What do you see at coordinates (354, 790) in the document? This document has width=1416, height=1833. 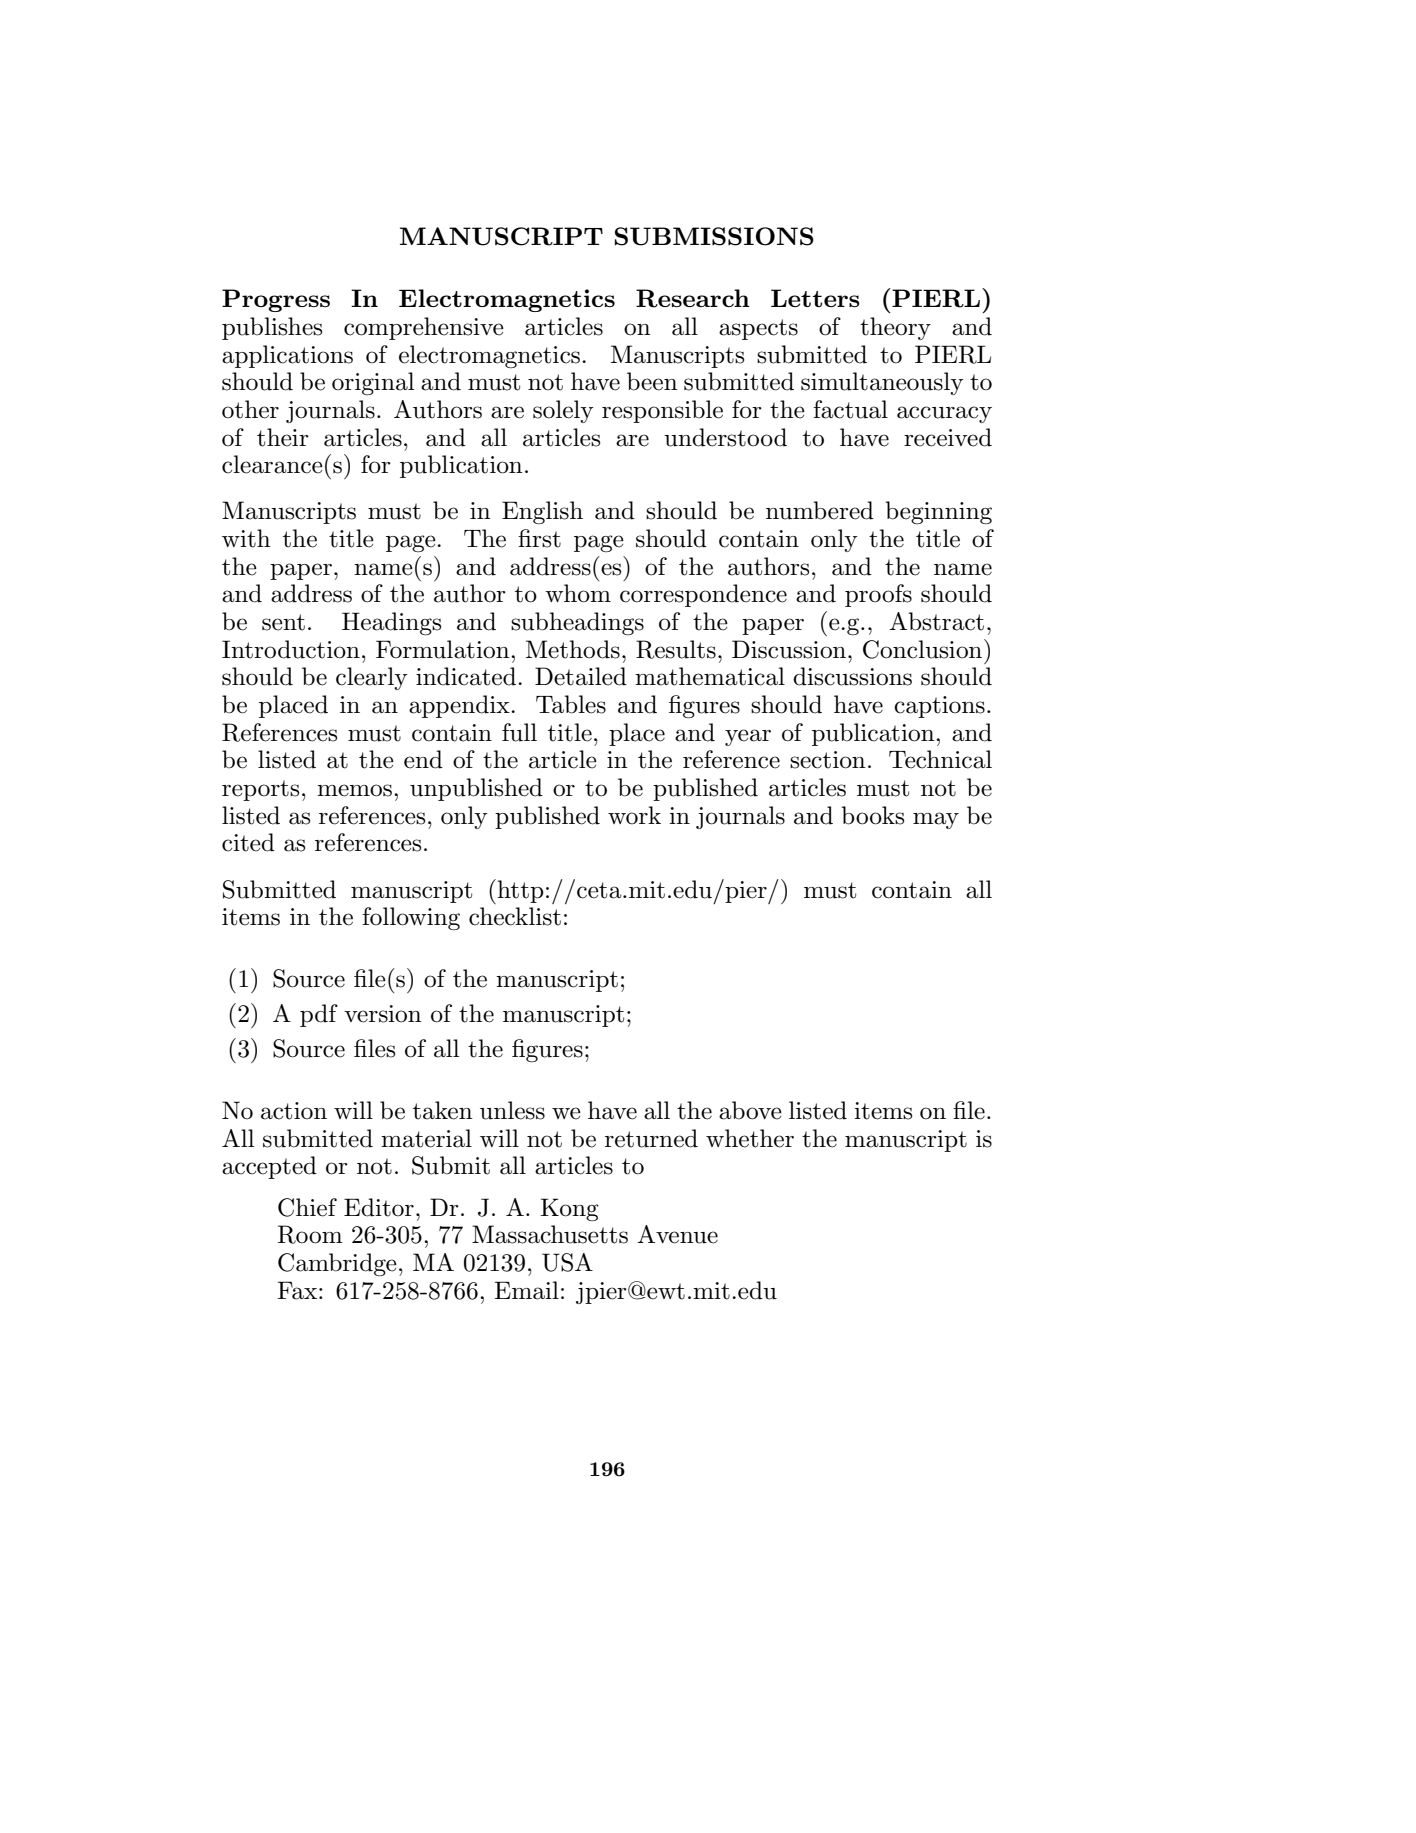 I see `memos` at bounding box center [354, 790].
